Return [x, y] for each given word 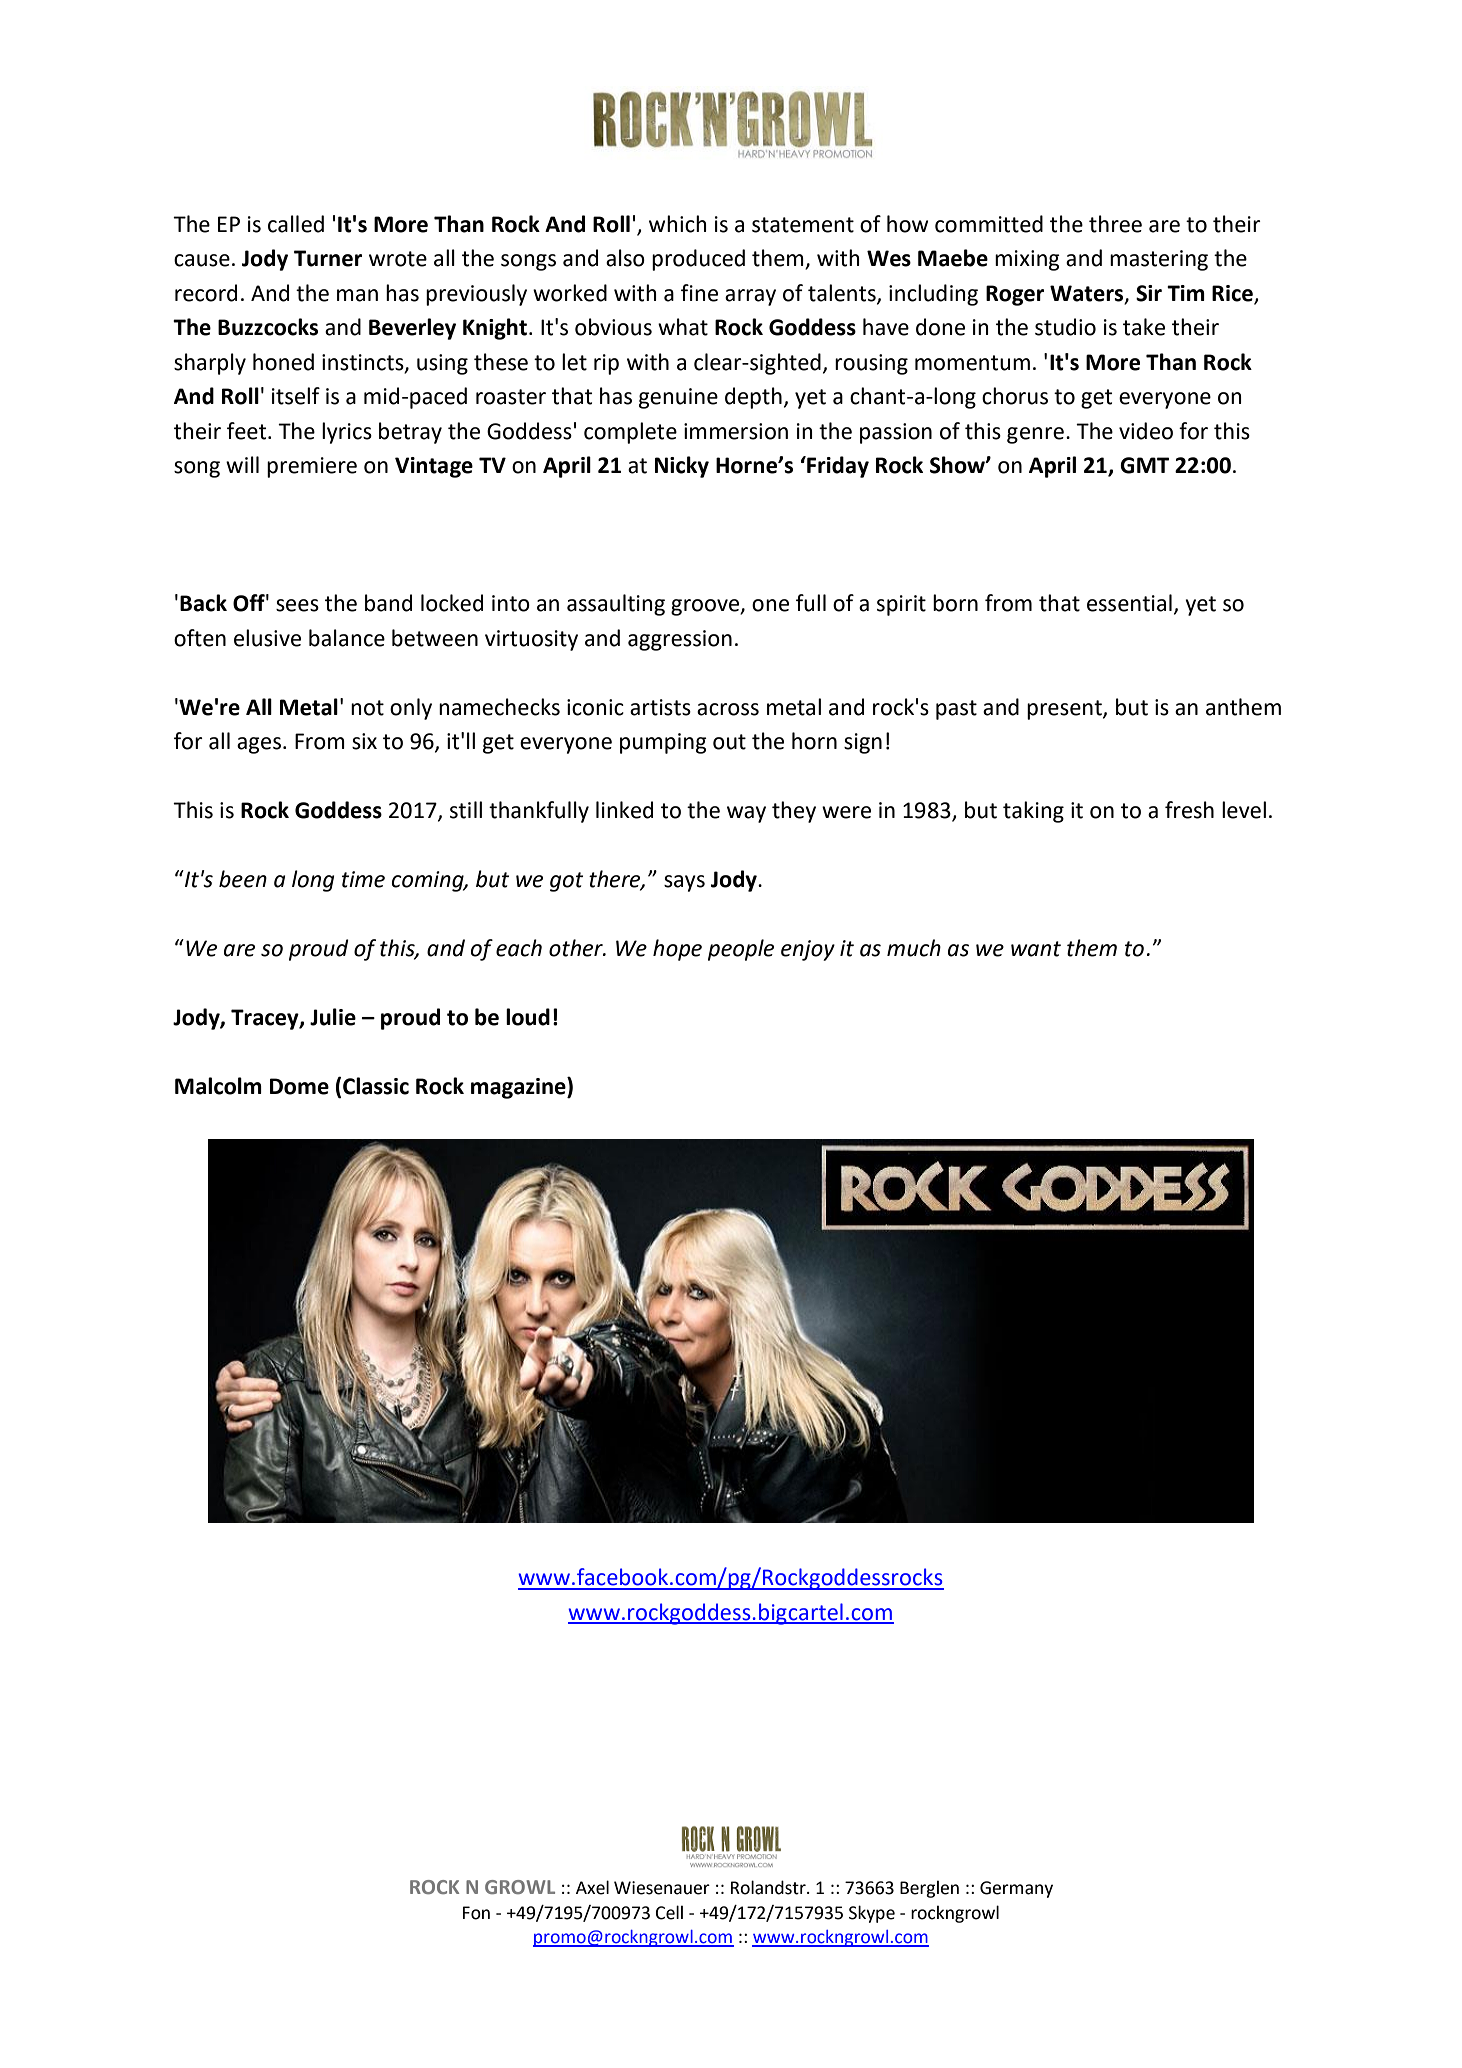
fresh [1189, 810]
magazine [519, 1088]
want [1036, 949]
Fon [476, 1913]
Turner [328, 258]
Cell [669, 1912]
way [746, 814]
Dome [299, 1086]
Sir [1149, 293]
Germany [1016, 1889]
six [364, 741]
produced [698, 260]
